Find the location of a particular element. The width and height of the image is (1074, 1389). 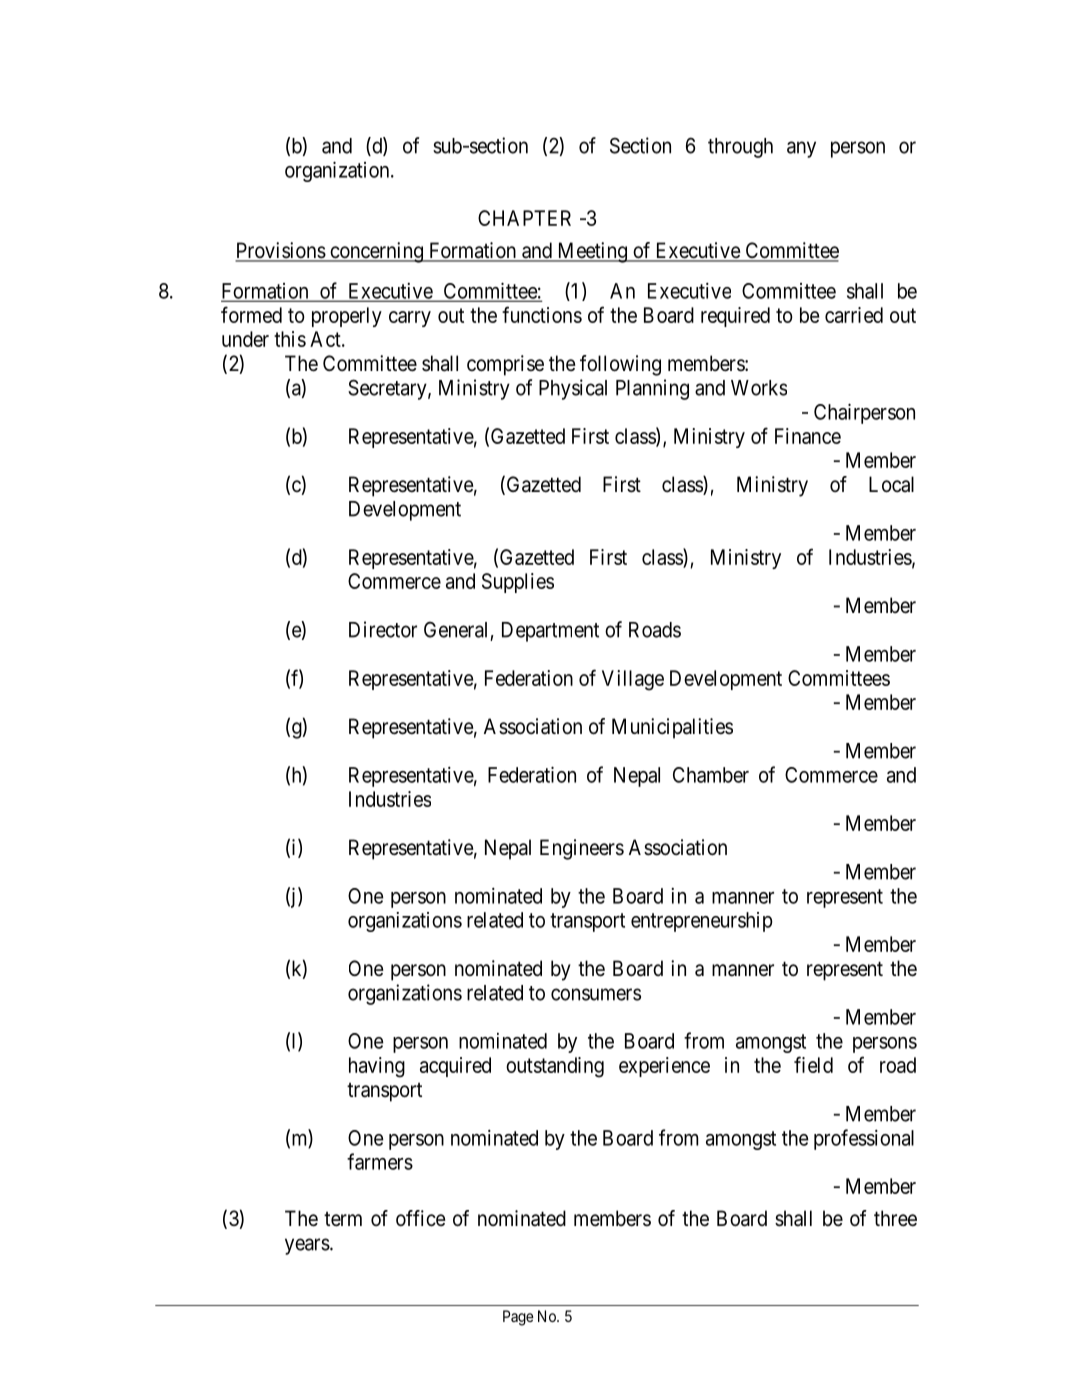

any is located at coordinates (801, 149).
